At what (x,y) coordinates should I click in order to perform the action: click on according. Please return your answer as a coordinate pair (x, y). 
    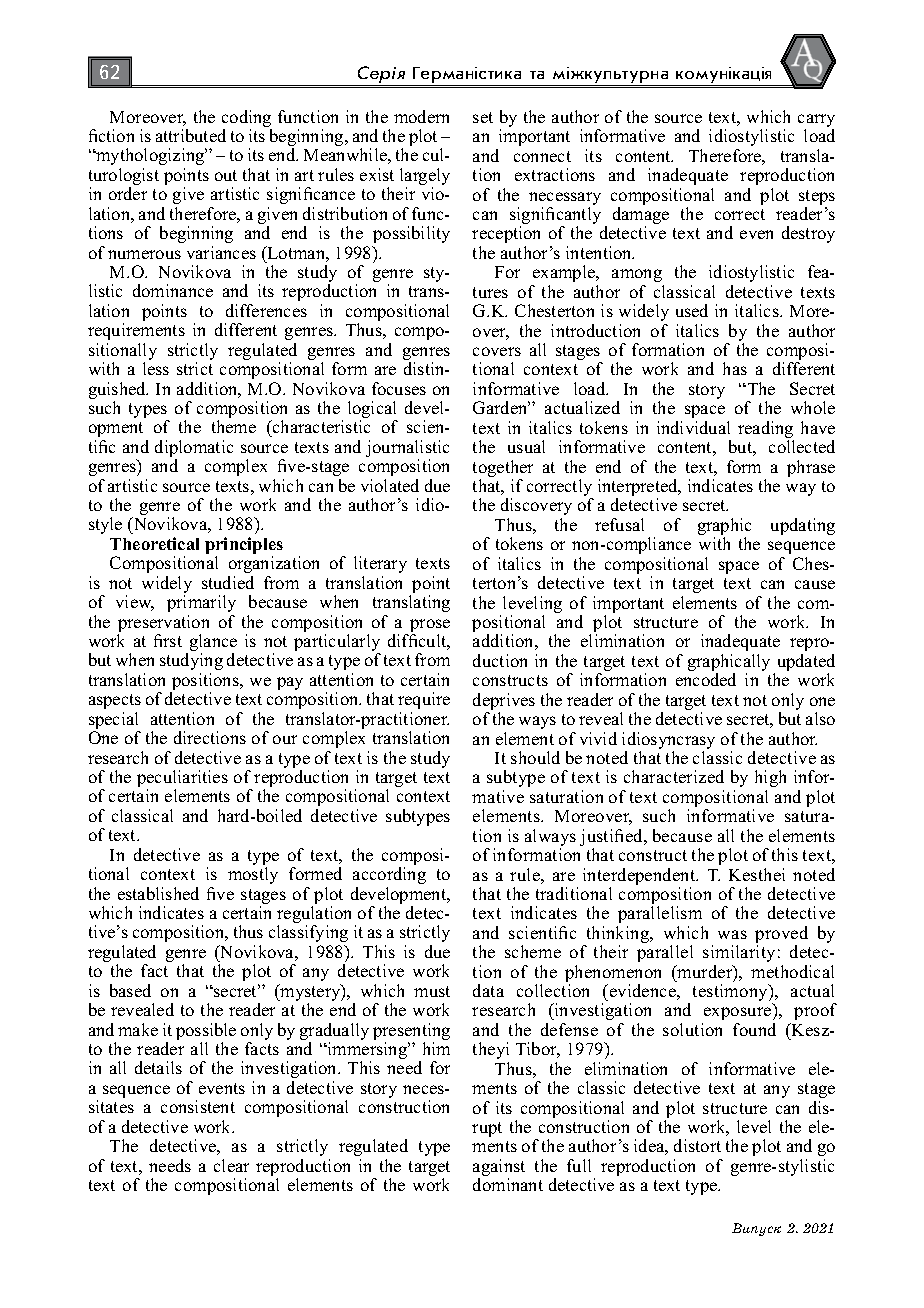
    Looking at the image, I should click on (389, 875).
